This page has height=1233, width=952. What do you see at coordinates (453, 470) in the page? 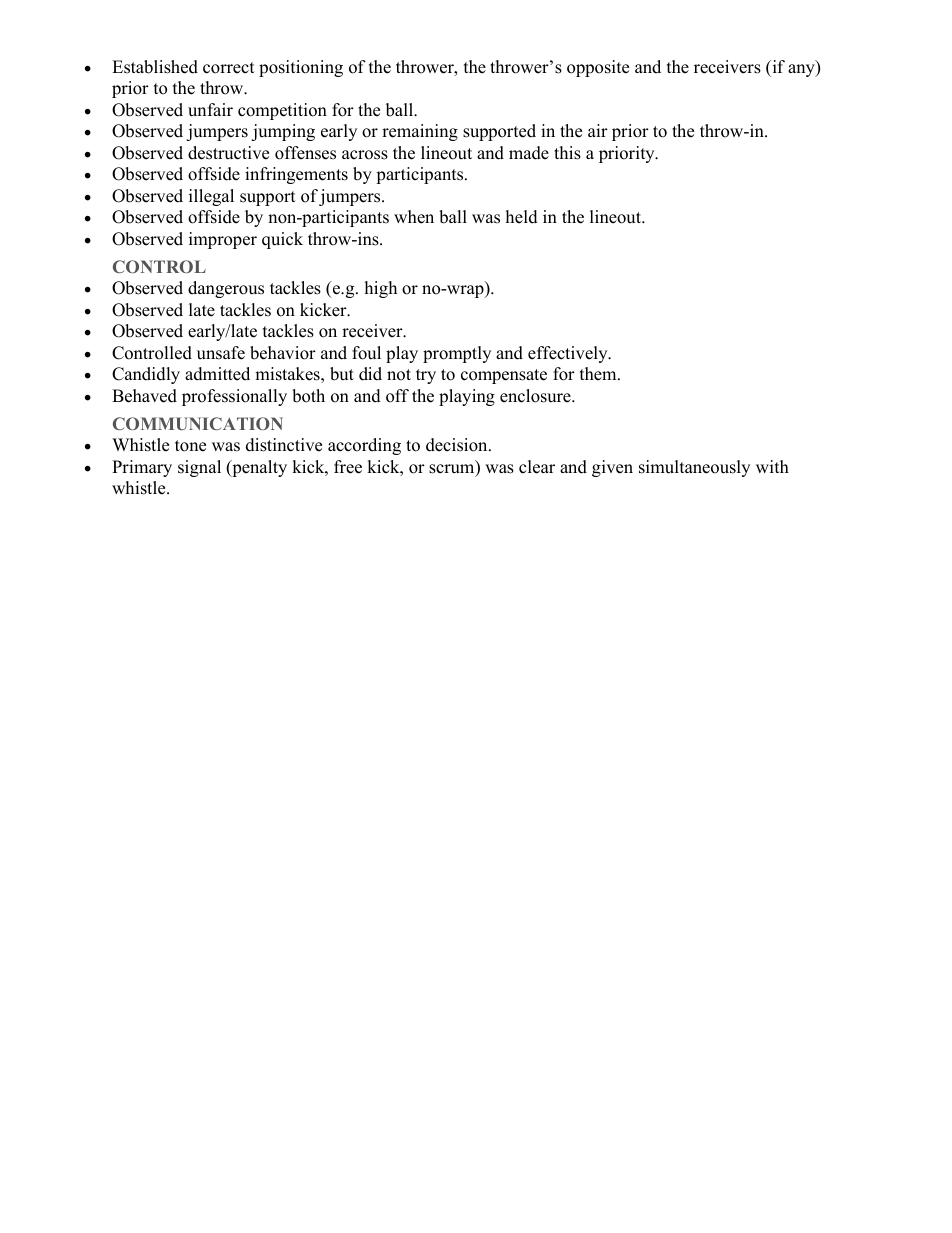
I see `scrum` at bounding box center [453, 470].
